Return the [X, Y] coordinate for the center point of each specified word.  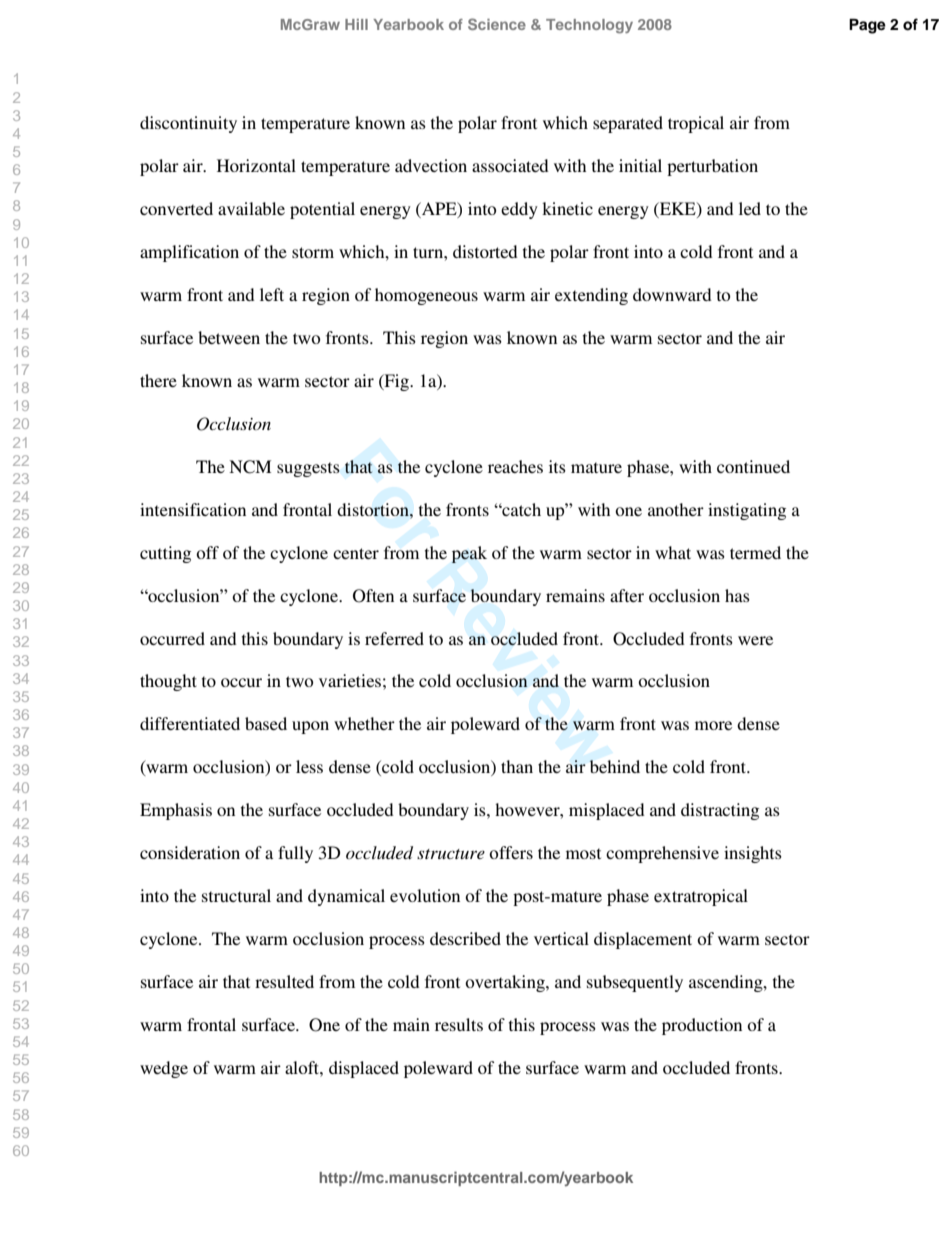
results [459, 1024]
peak [469, 554]
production [702, 1026]
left [272, 294]
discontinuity [188, 124]
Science [497, 24]
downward [672, 294]
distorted [485, 251]
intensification [193, 509]
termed [755, 552]
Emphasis [176, 811]
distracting [720, 811]
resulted [284, 981]
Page [867, 26]
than [517, 766]
